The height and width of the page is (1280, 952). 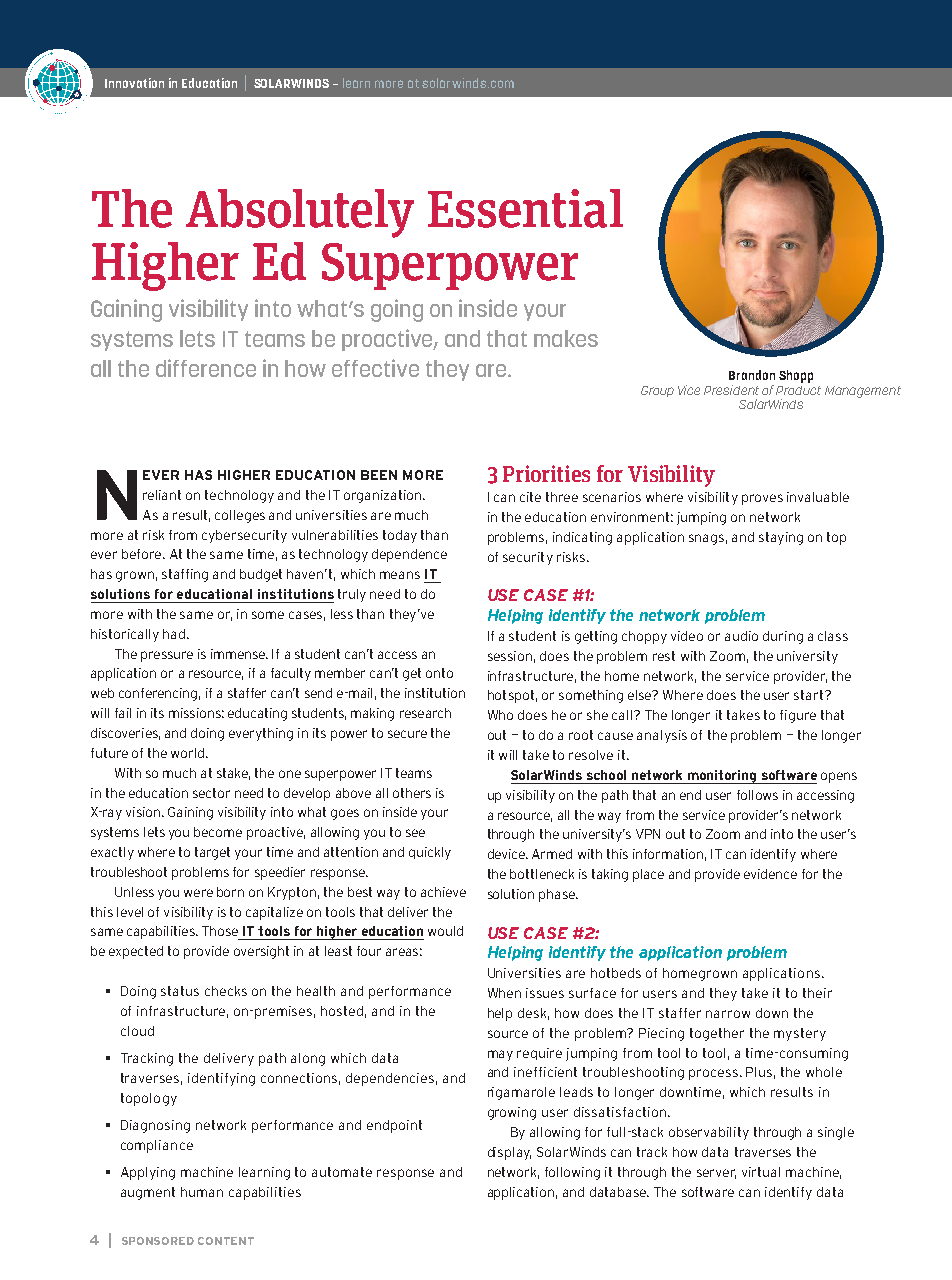 I want to click on evidence, so click(x=770, y=874).
